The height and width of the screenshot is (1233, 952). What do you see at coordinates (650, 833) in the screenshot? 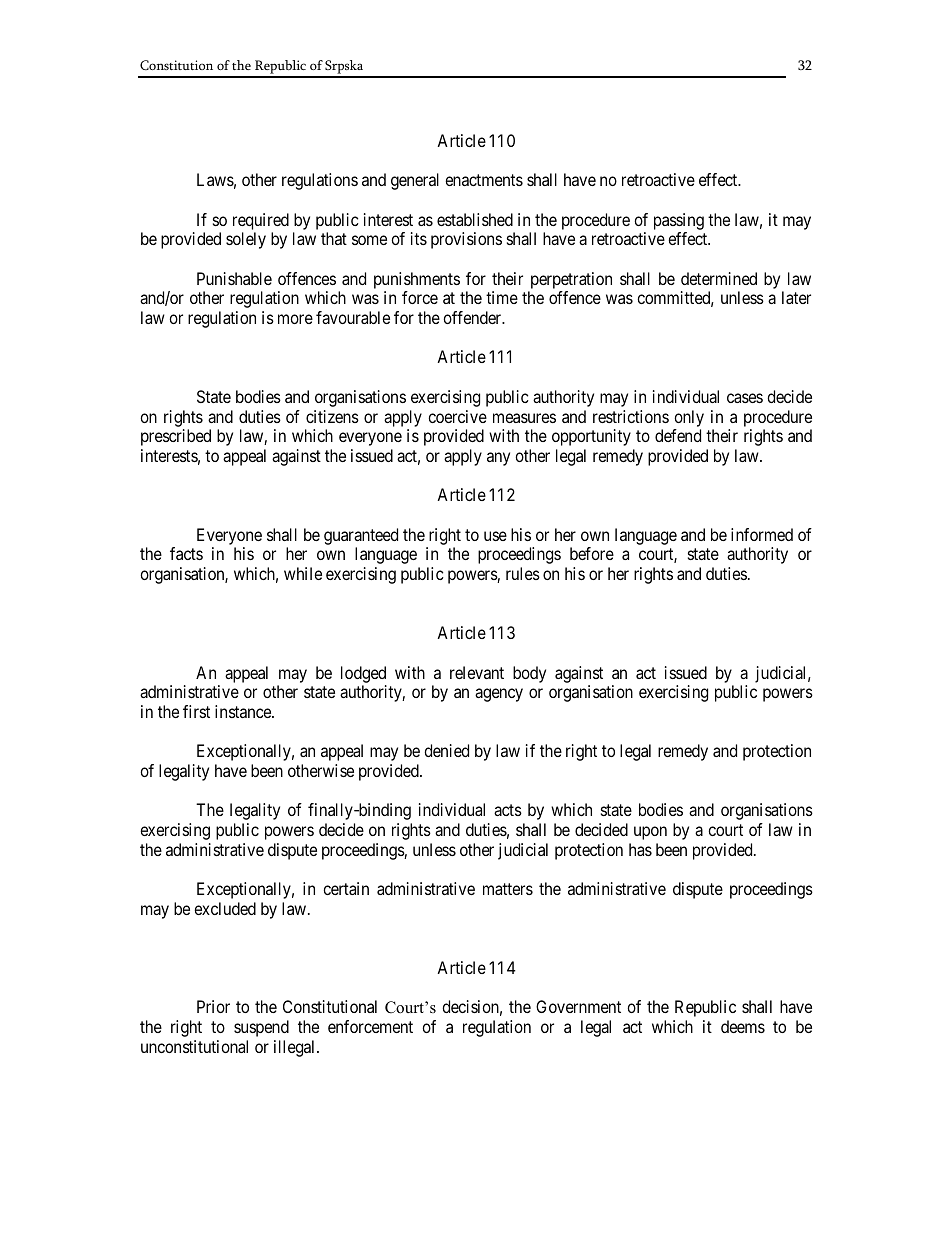
I see `upon` at bounding box center [650, 833].
